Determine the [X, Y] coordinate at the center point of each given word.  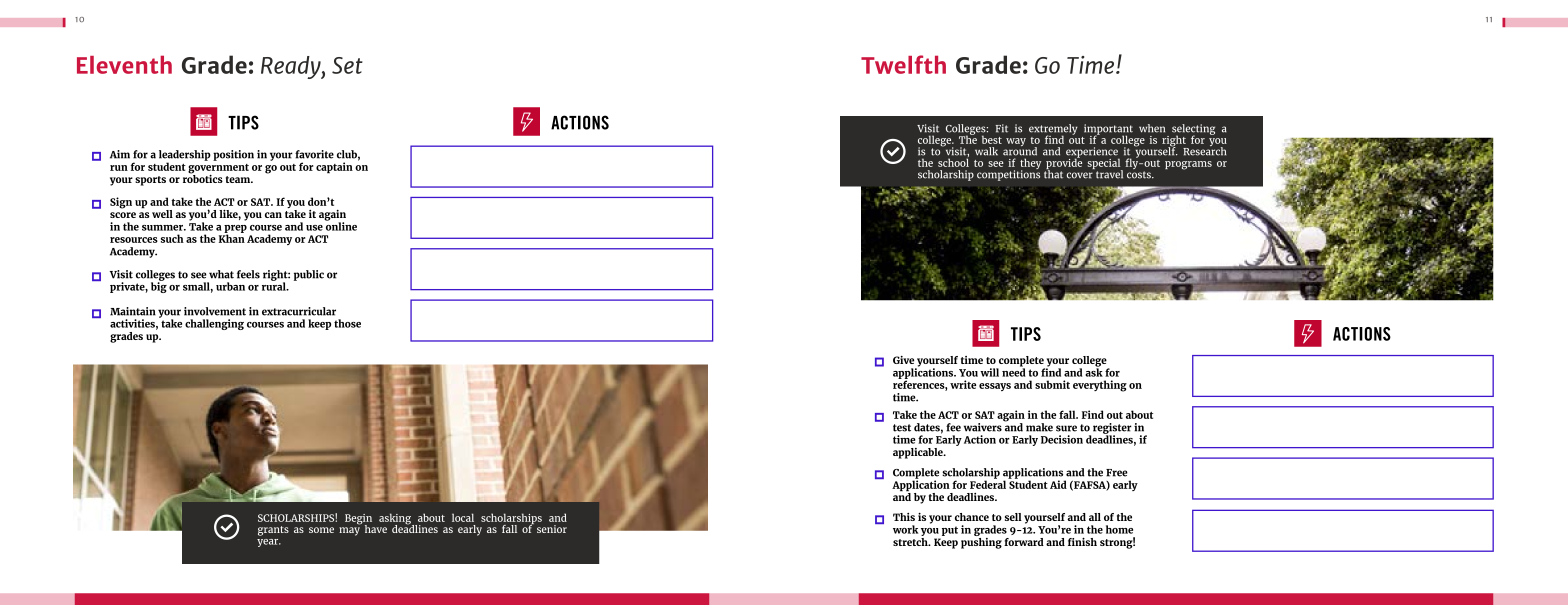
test [902, 428]
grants [273, 531]
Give [903, 360]
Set [347, 65]
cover [1080, 175]
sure [1066, 428]
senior [552, 529]
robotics [203, 177]
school [953, 161]
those [347, 323]
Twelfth [903, 64]
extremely [1053, 130]
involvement [215, 311]
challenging [214, 324]
